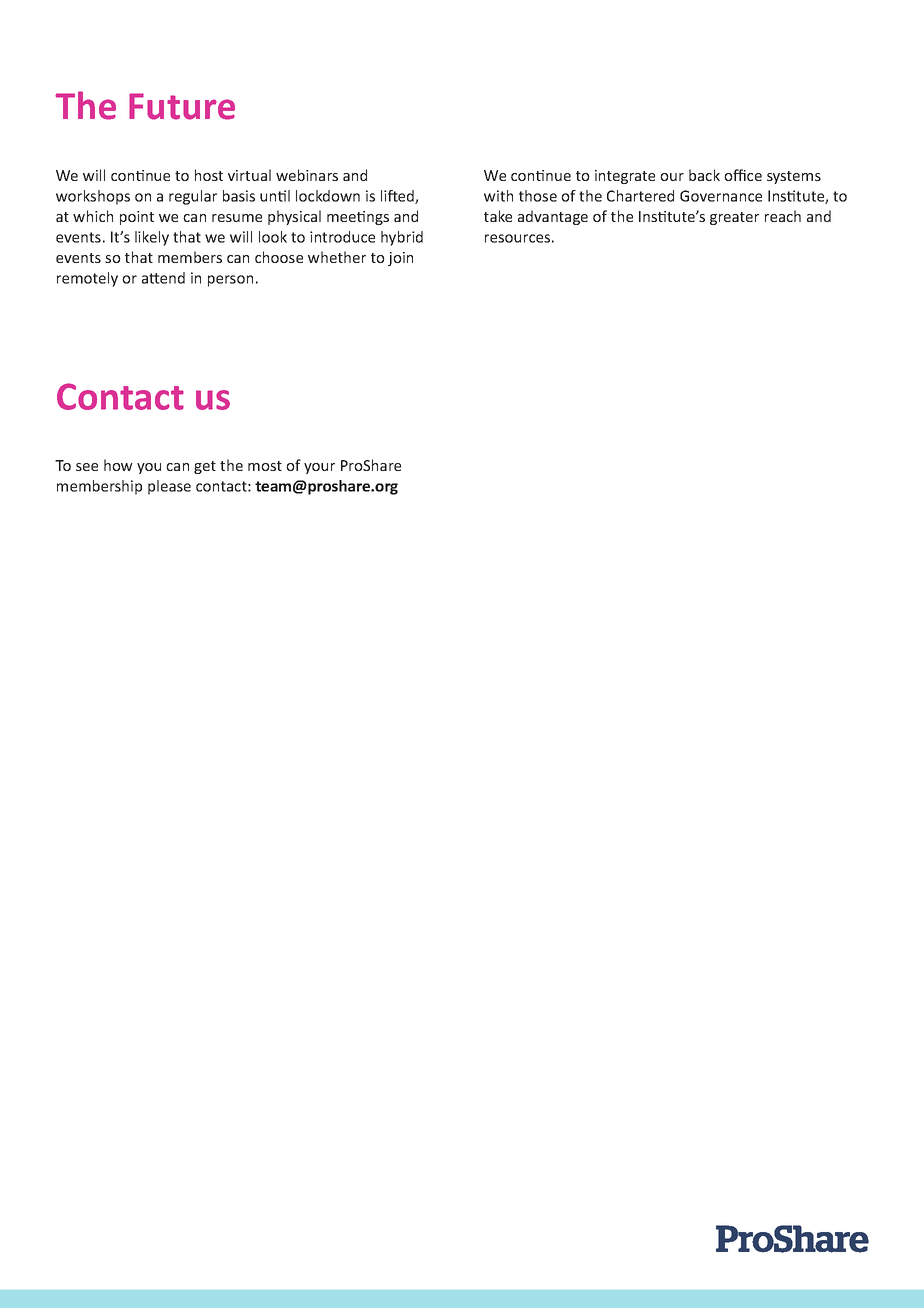  What do you see at coordinates (721, 196) in the screenshot?
I see `Governance` at bounding box center [721, 196].
